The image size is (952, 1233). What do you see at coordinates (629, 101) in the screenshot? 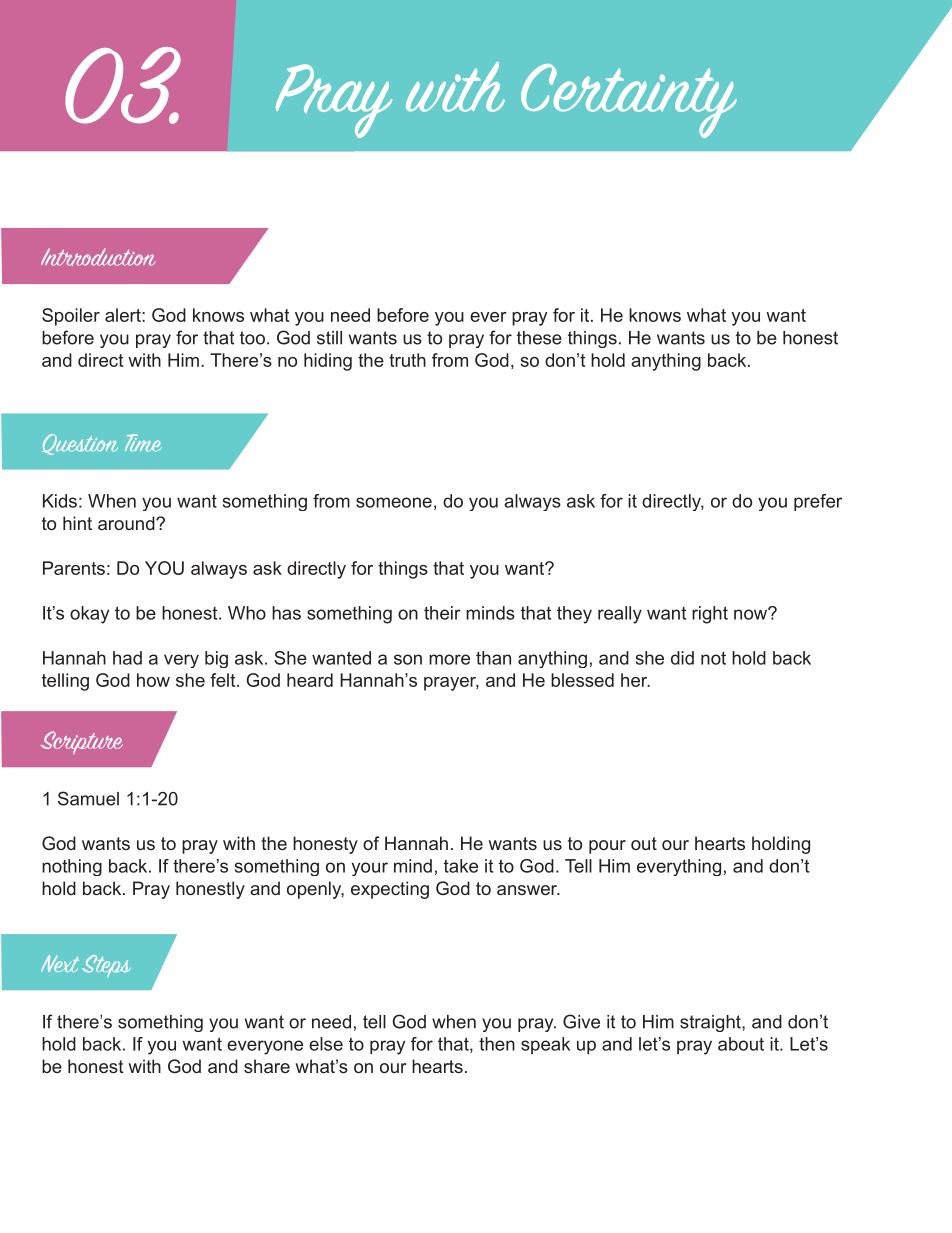
I see `Certainty` at bounding box center [629, 101].
